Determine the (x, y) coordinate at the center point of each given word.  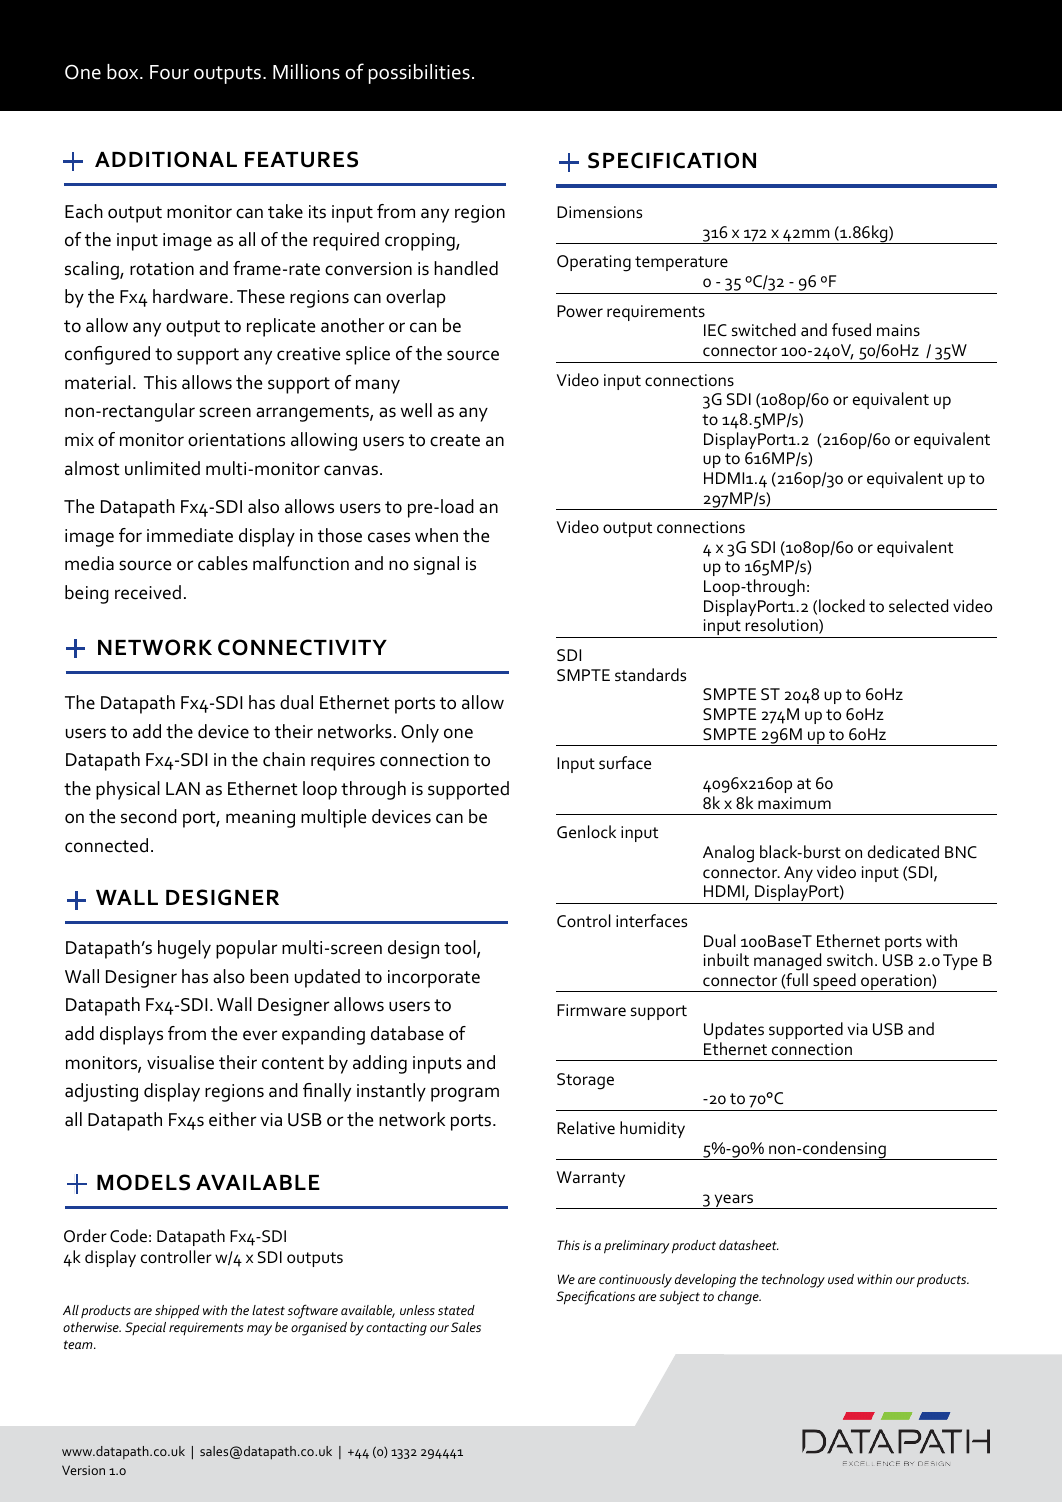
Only (420, 733)
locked (842, 606)
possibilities (419, 74)
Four (169, 72)
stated (456, 1310)
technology (793, 1281)
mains (898, 330)
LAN (183, 788)
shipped (177, 1312)
